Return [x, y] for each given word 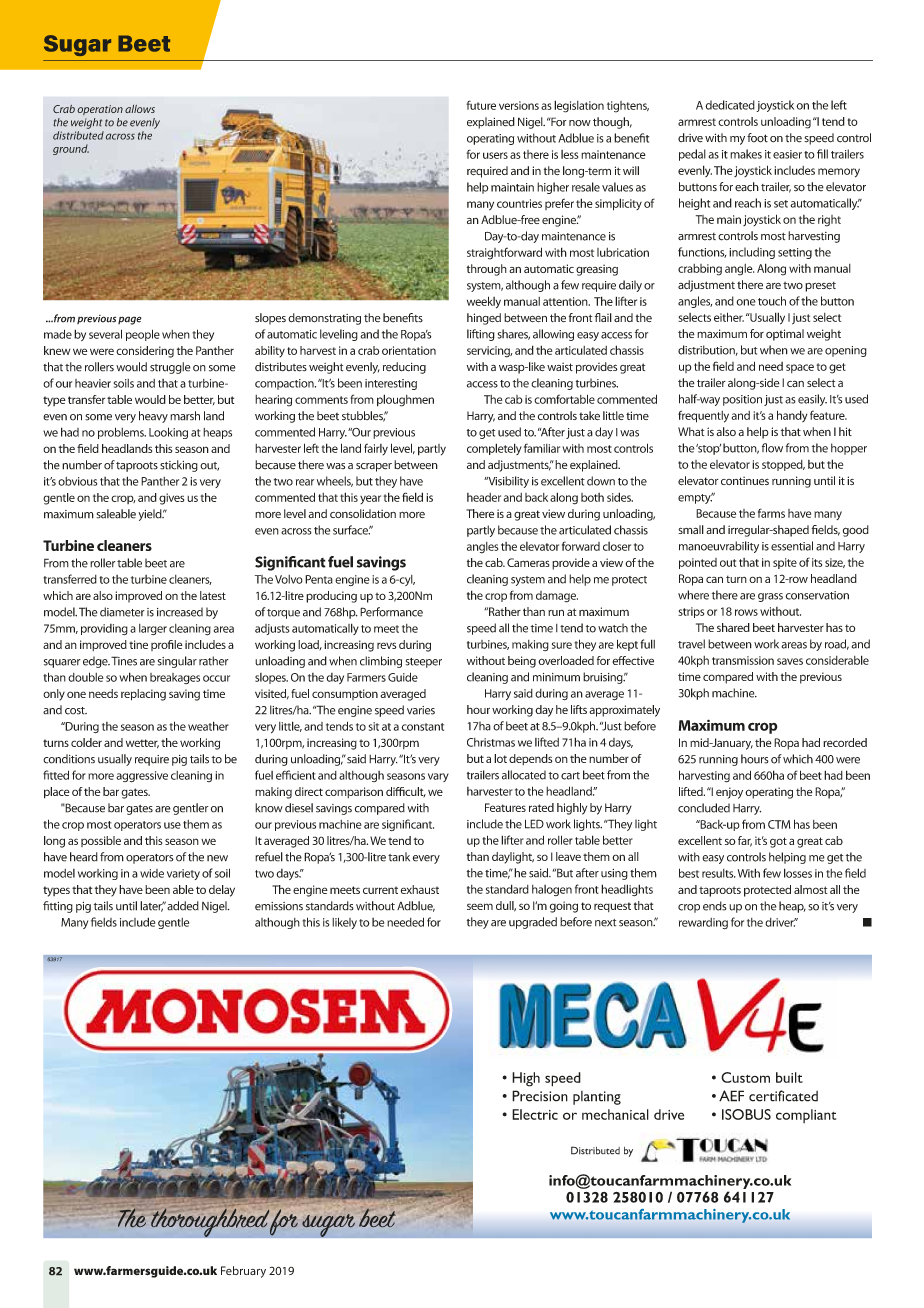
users [495, 155]
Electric [535, 1114]
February [243, 1272]
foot [757, 138]
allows [140, 109]
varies [421, 710]
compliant [806, 1116]
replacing [143, 695]
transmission [743, 660]
